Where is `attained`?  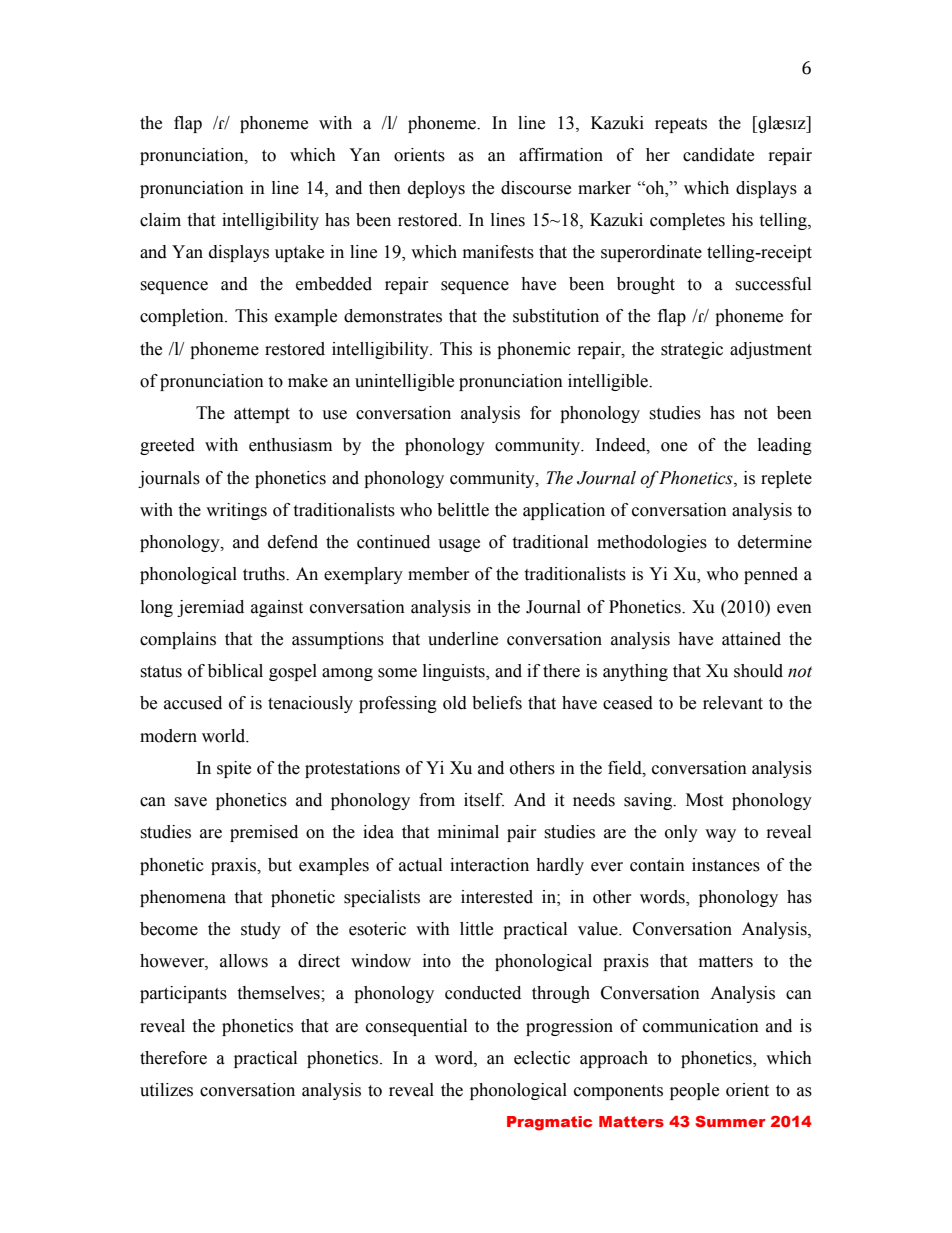 attained is located at coordinates (751, 639).
